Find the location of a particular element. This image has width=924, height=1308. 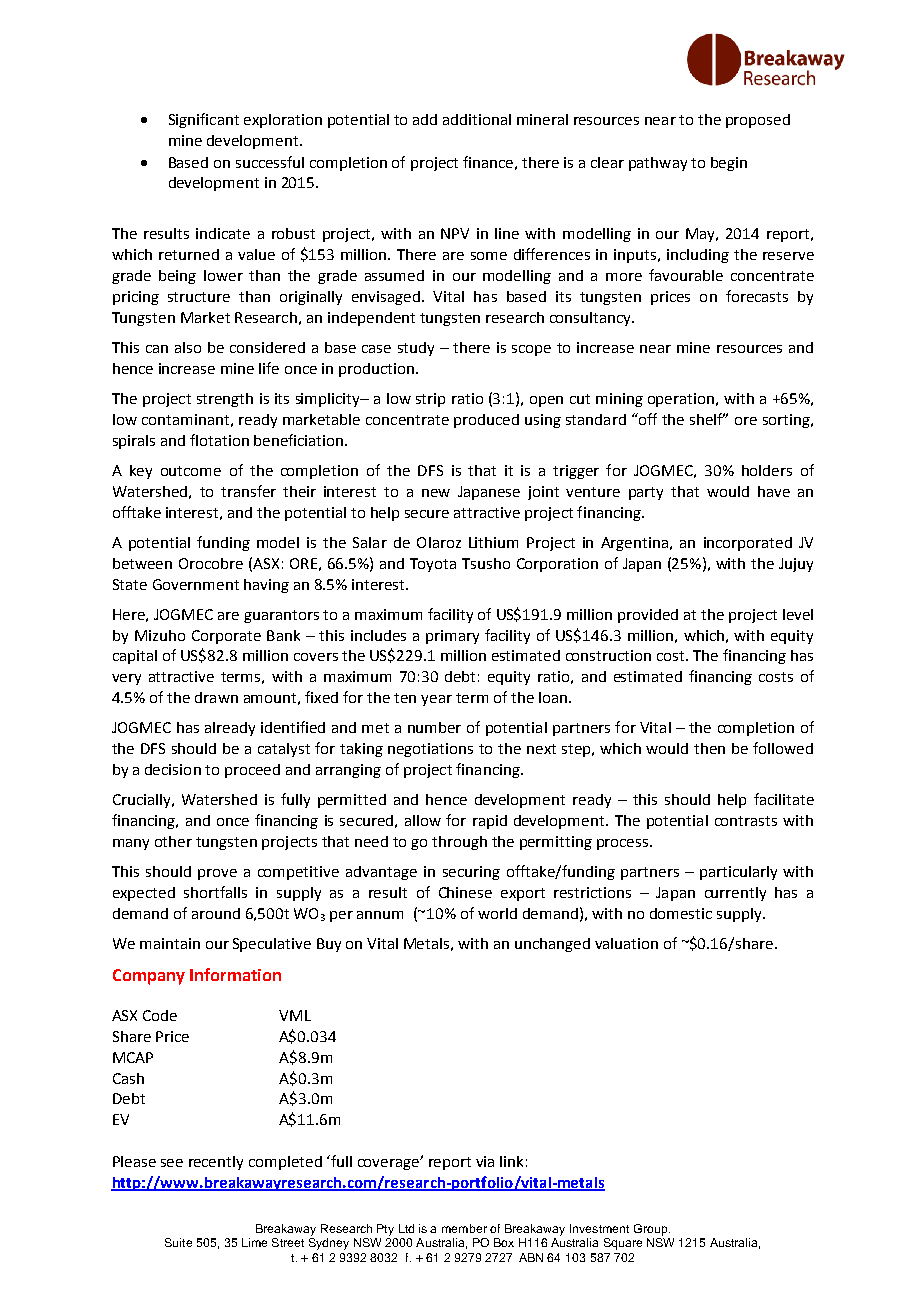

securing is located at coordinates (471, 873).
